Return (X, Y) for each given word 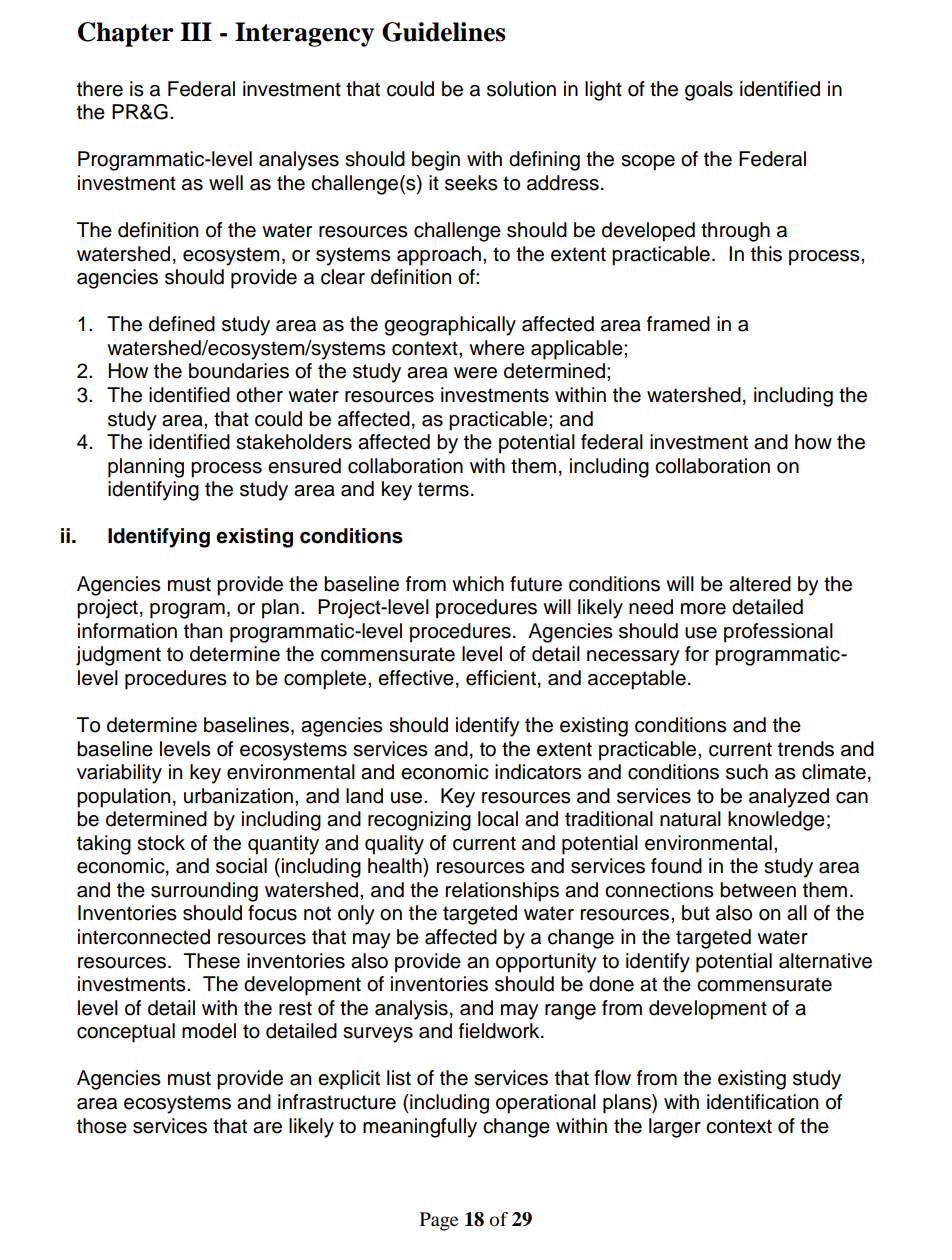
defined (182, 324)
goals (709, 91)
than (203, 631)
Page (439, 1221)
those (102, 1126)
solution (521, 89)
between (758, 890)
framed (678, 324)
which (478, 584)
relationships (502, 892)
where (497, 348)
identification (762, 1102)
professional (778, 633)
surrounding (204, 892)
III (196, 31)
